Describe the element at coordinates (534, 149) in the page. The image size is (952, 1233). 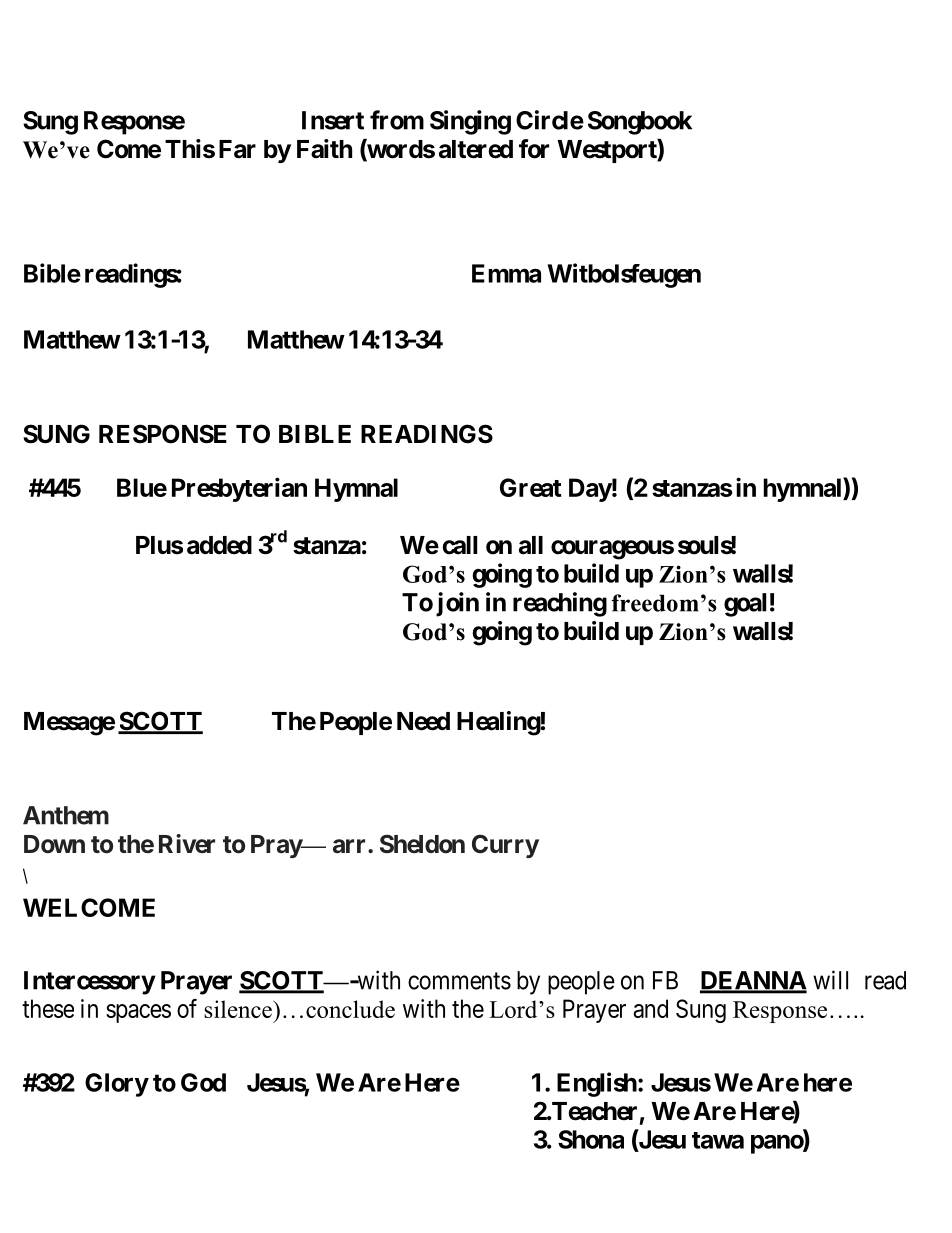
I see `for` at that location.
